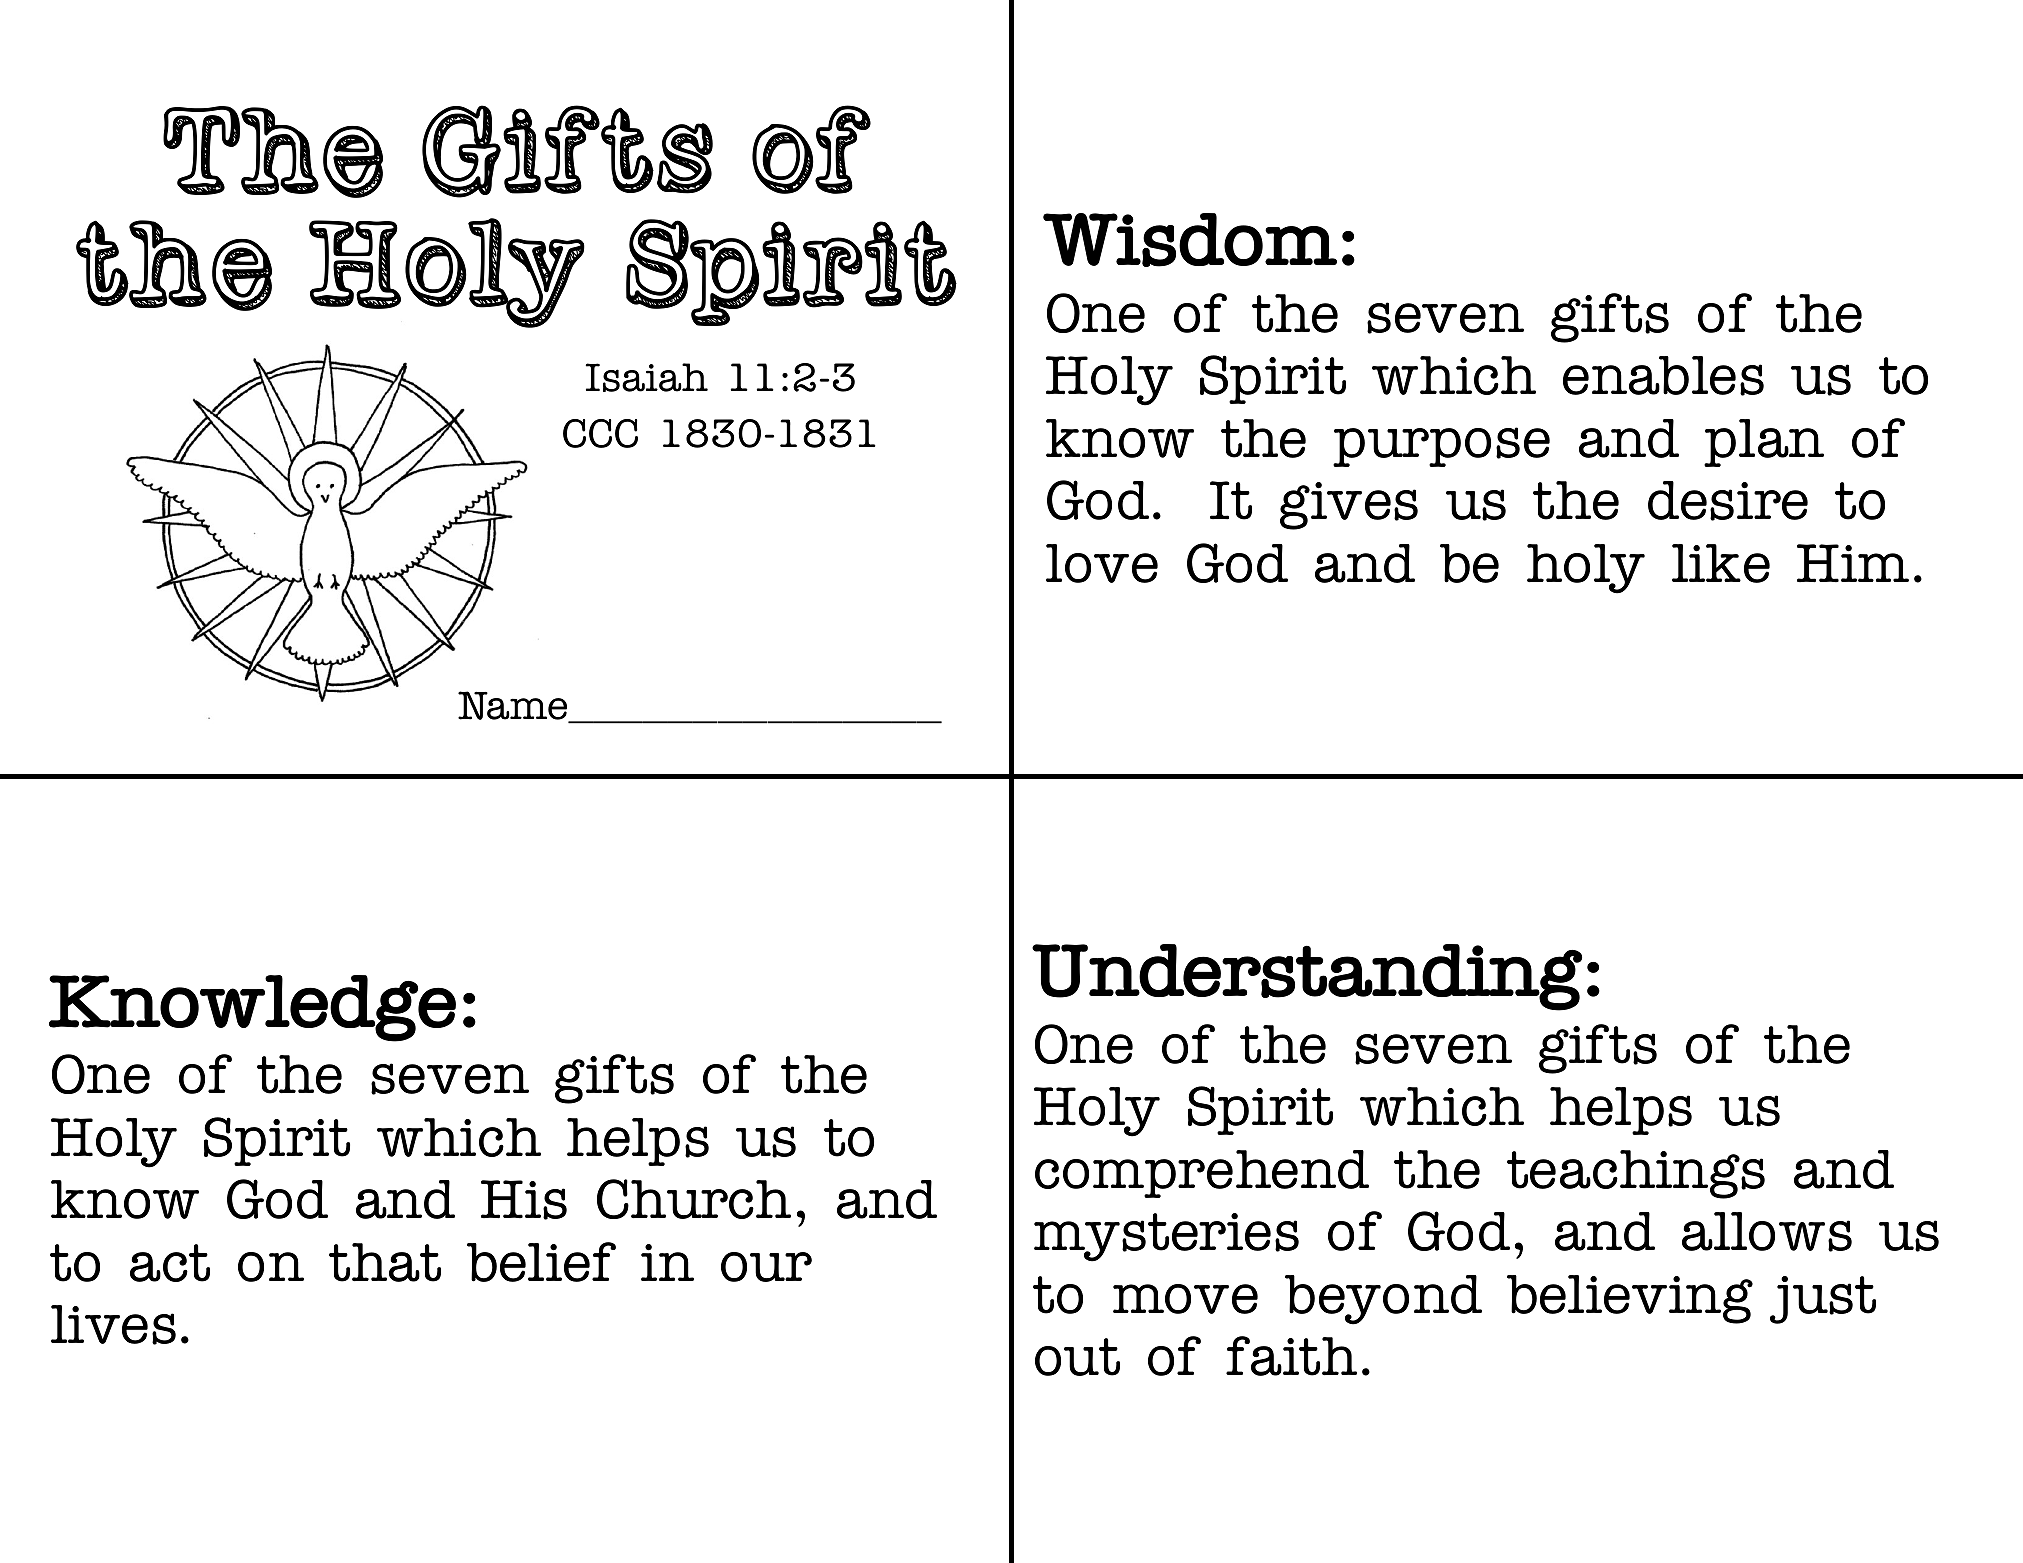 The height and width of the image is (1563, 2023). Describe the element at coordinates (647, 377) in the image. I see `Isaiah` at that location.
